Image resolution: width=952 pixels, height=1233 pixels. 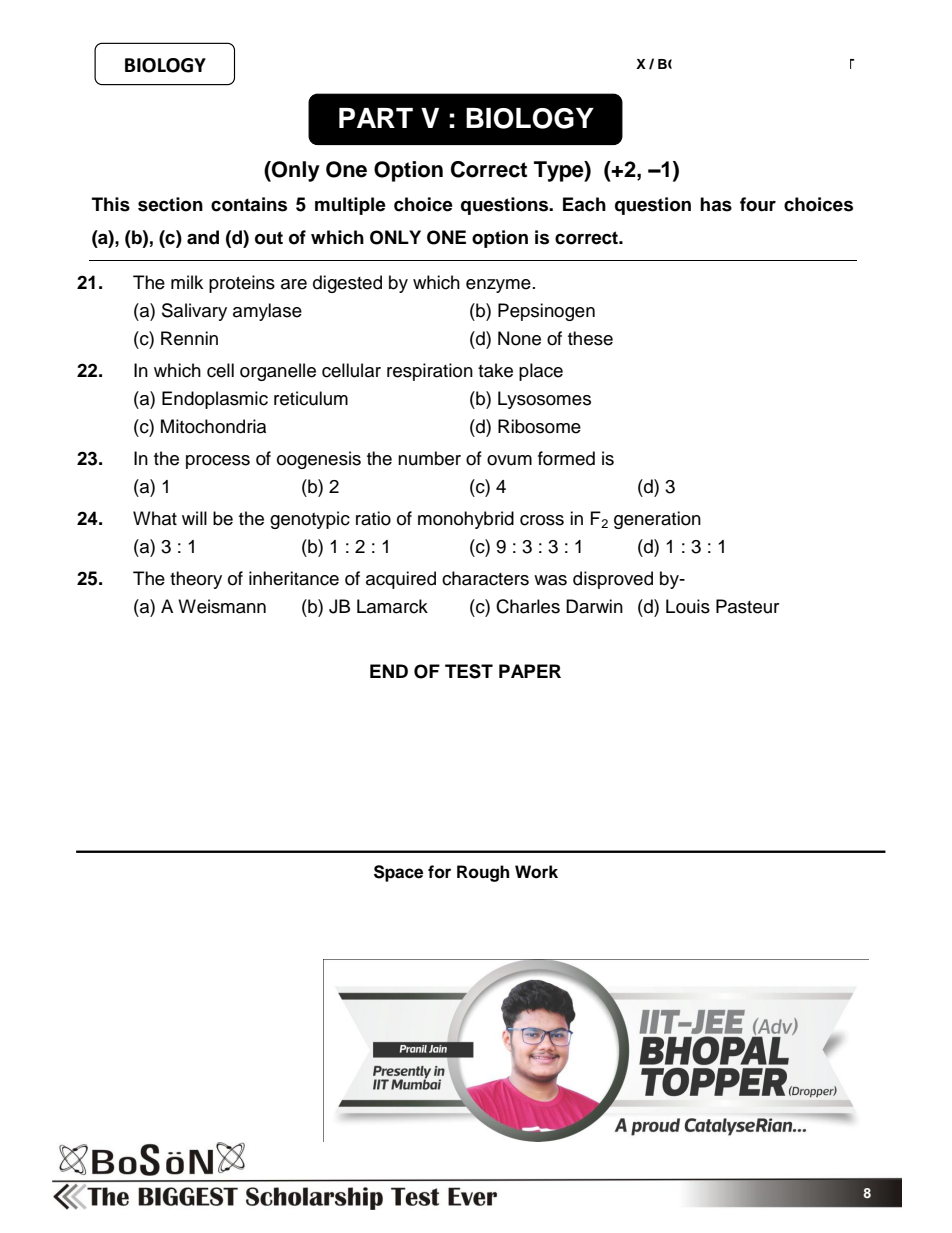 I want to click on PAPER, so click(x=530, y=671).
